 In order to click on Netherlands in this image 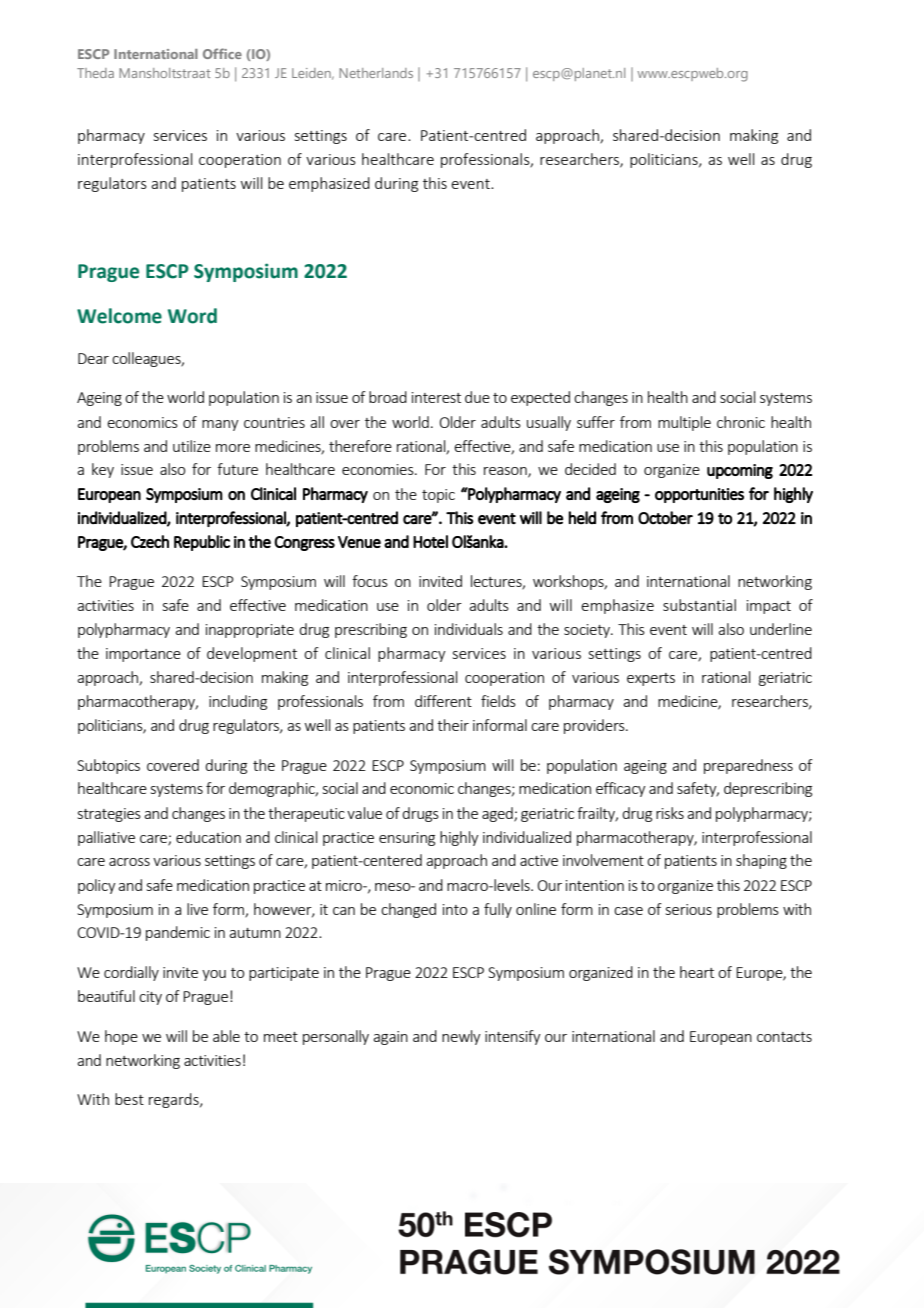, I will do `click(376, 73)`.
